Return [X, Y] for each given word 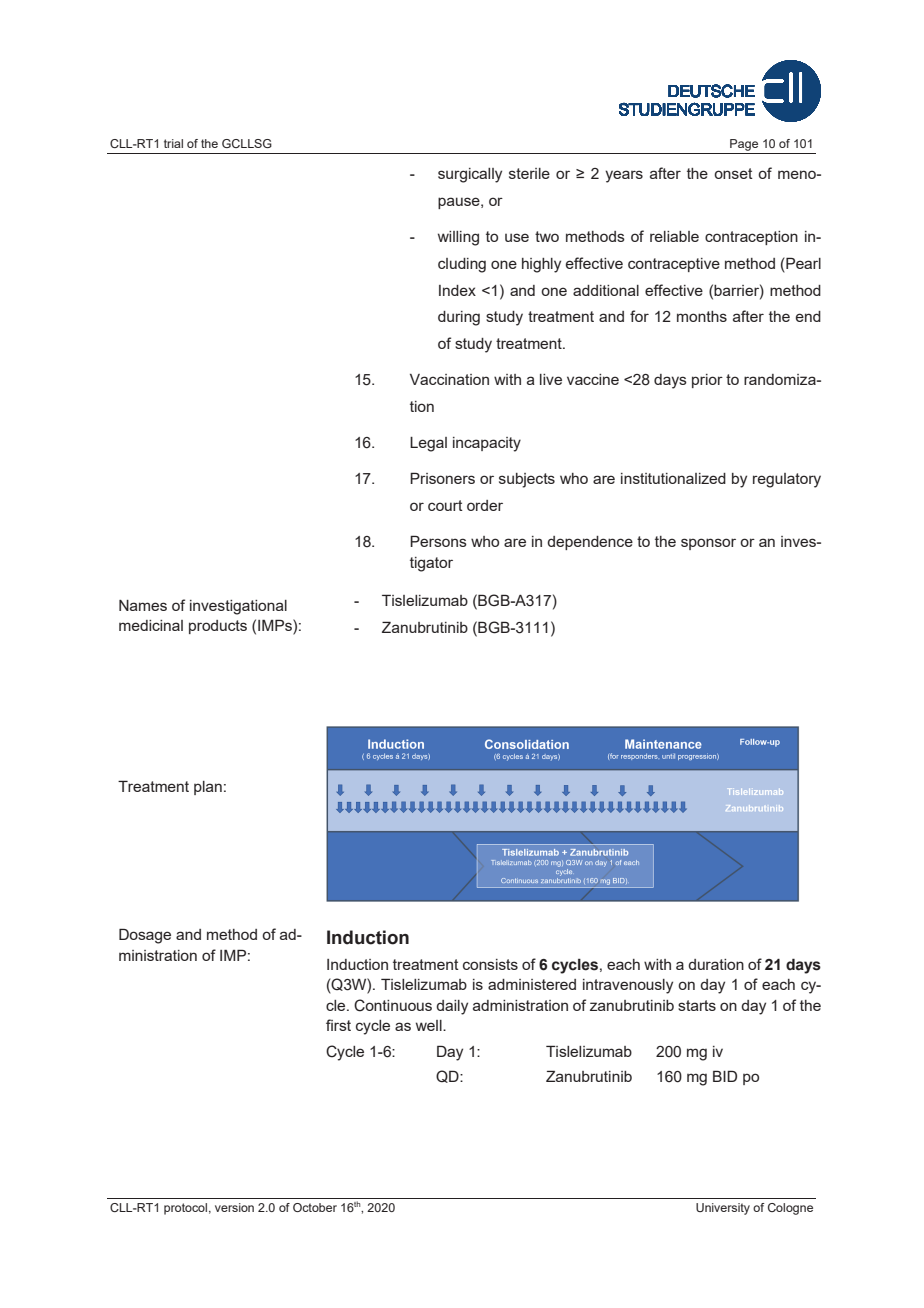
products [218, 627]
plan [208, 788]
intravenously [628, 986]
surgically [470, 175]
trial [173, 143]
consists [490, 964]
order [485, 505]
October [315, 1207]
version [234, 1207]
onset [733, 173]
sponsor [708, 544]
